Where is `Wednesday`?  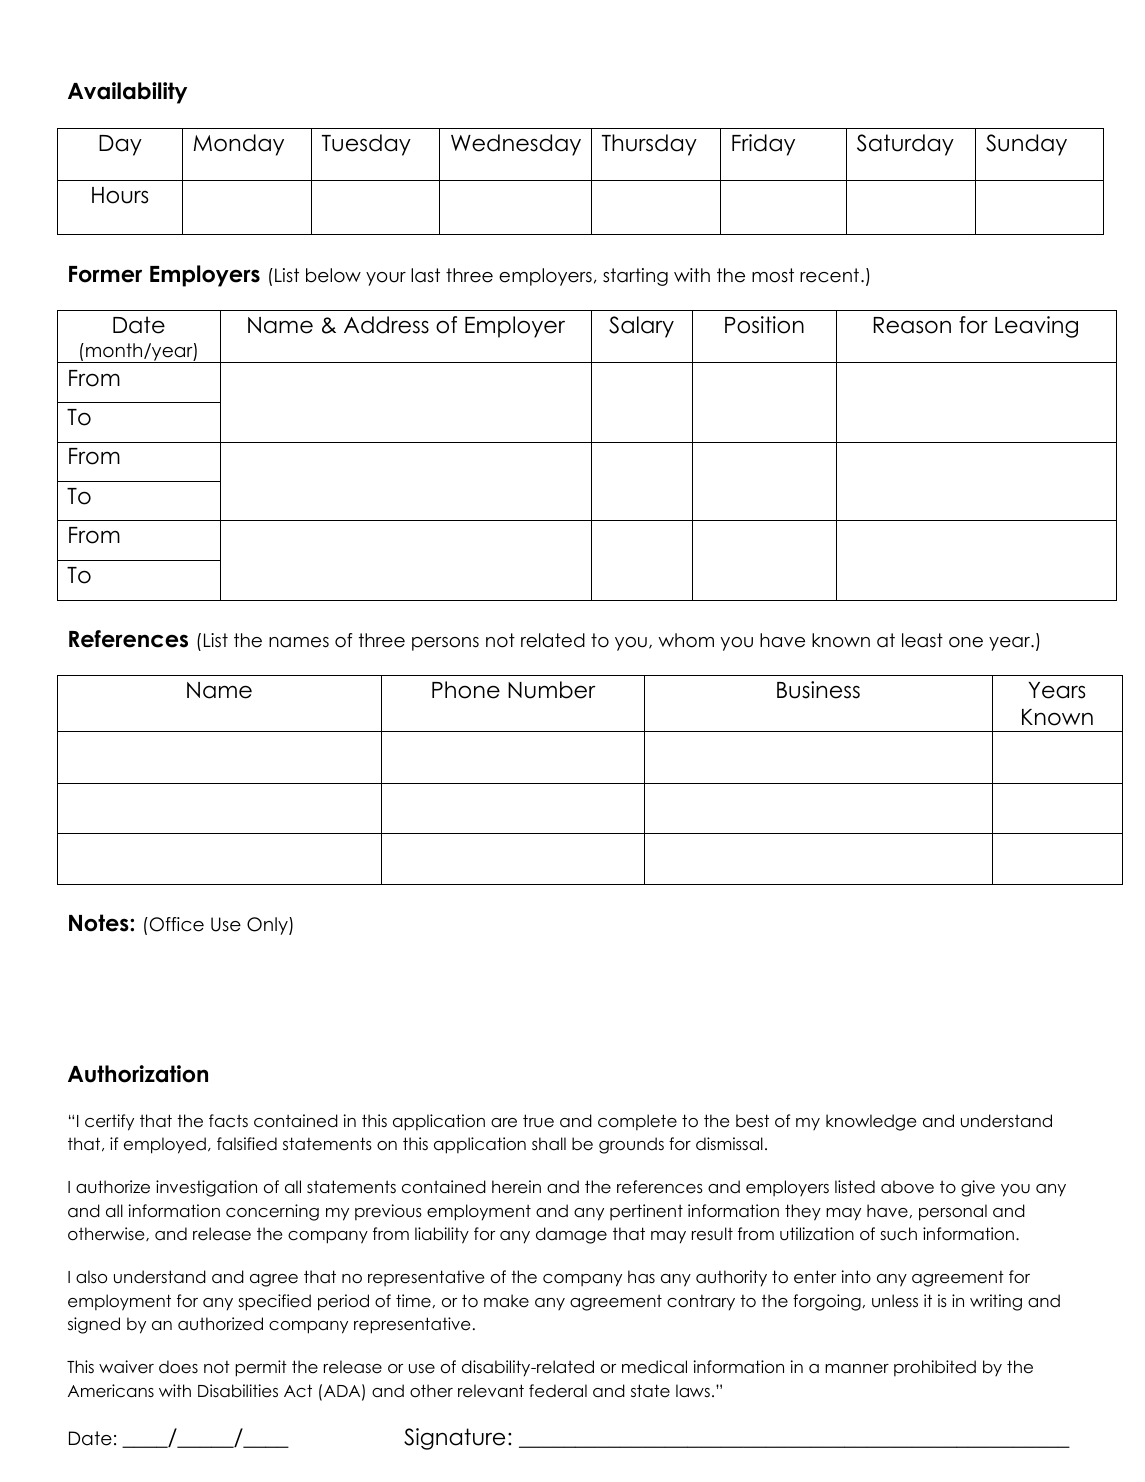
Wednesday is located at coordinates (516, 145).
